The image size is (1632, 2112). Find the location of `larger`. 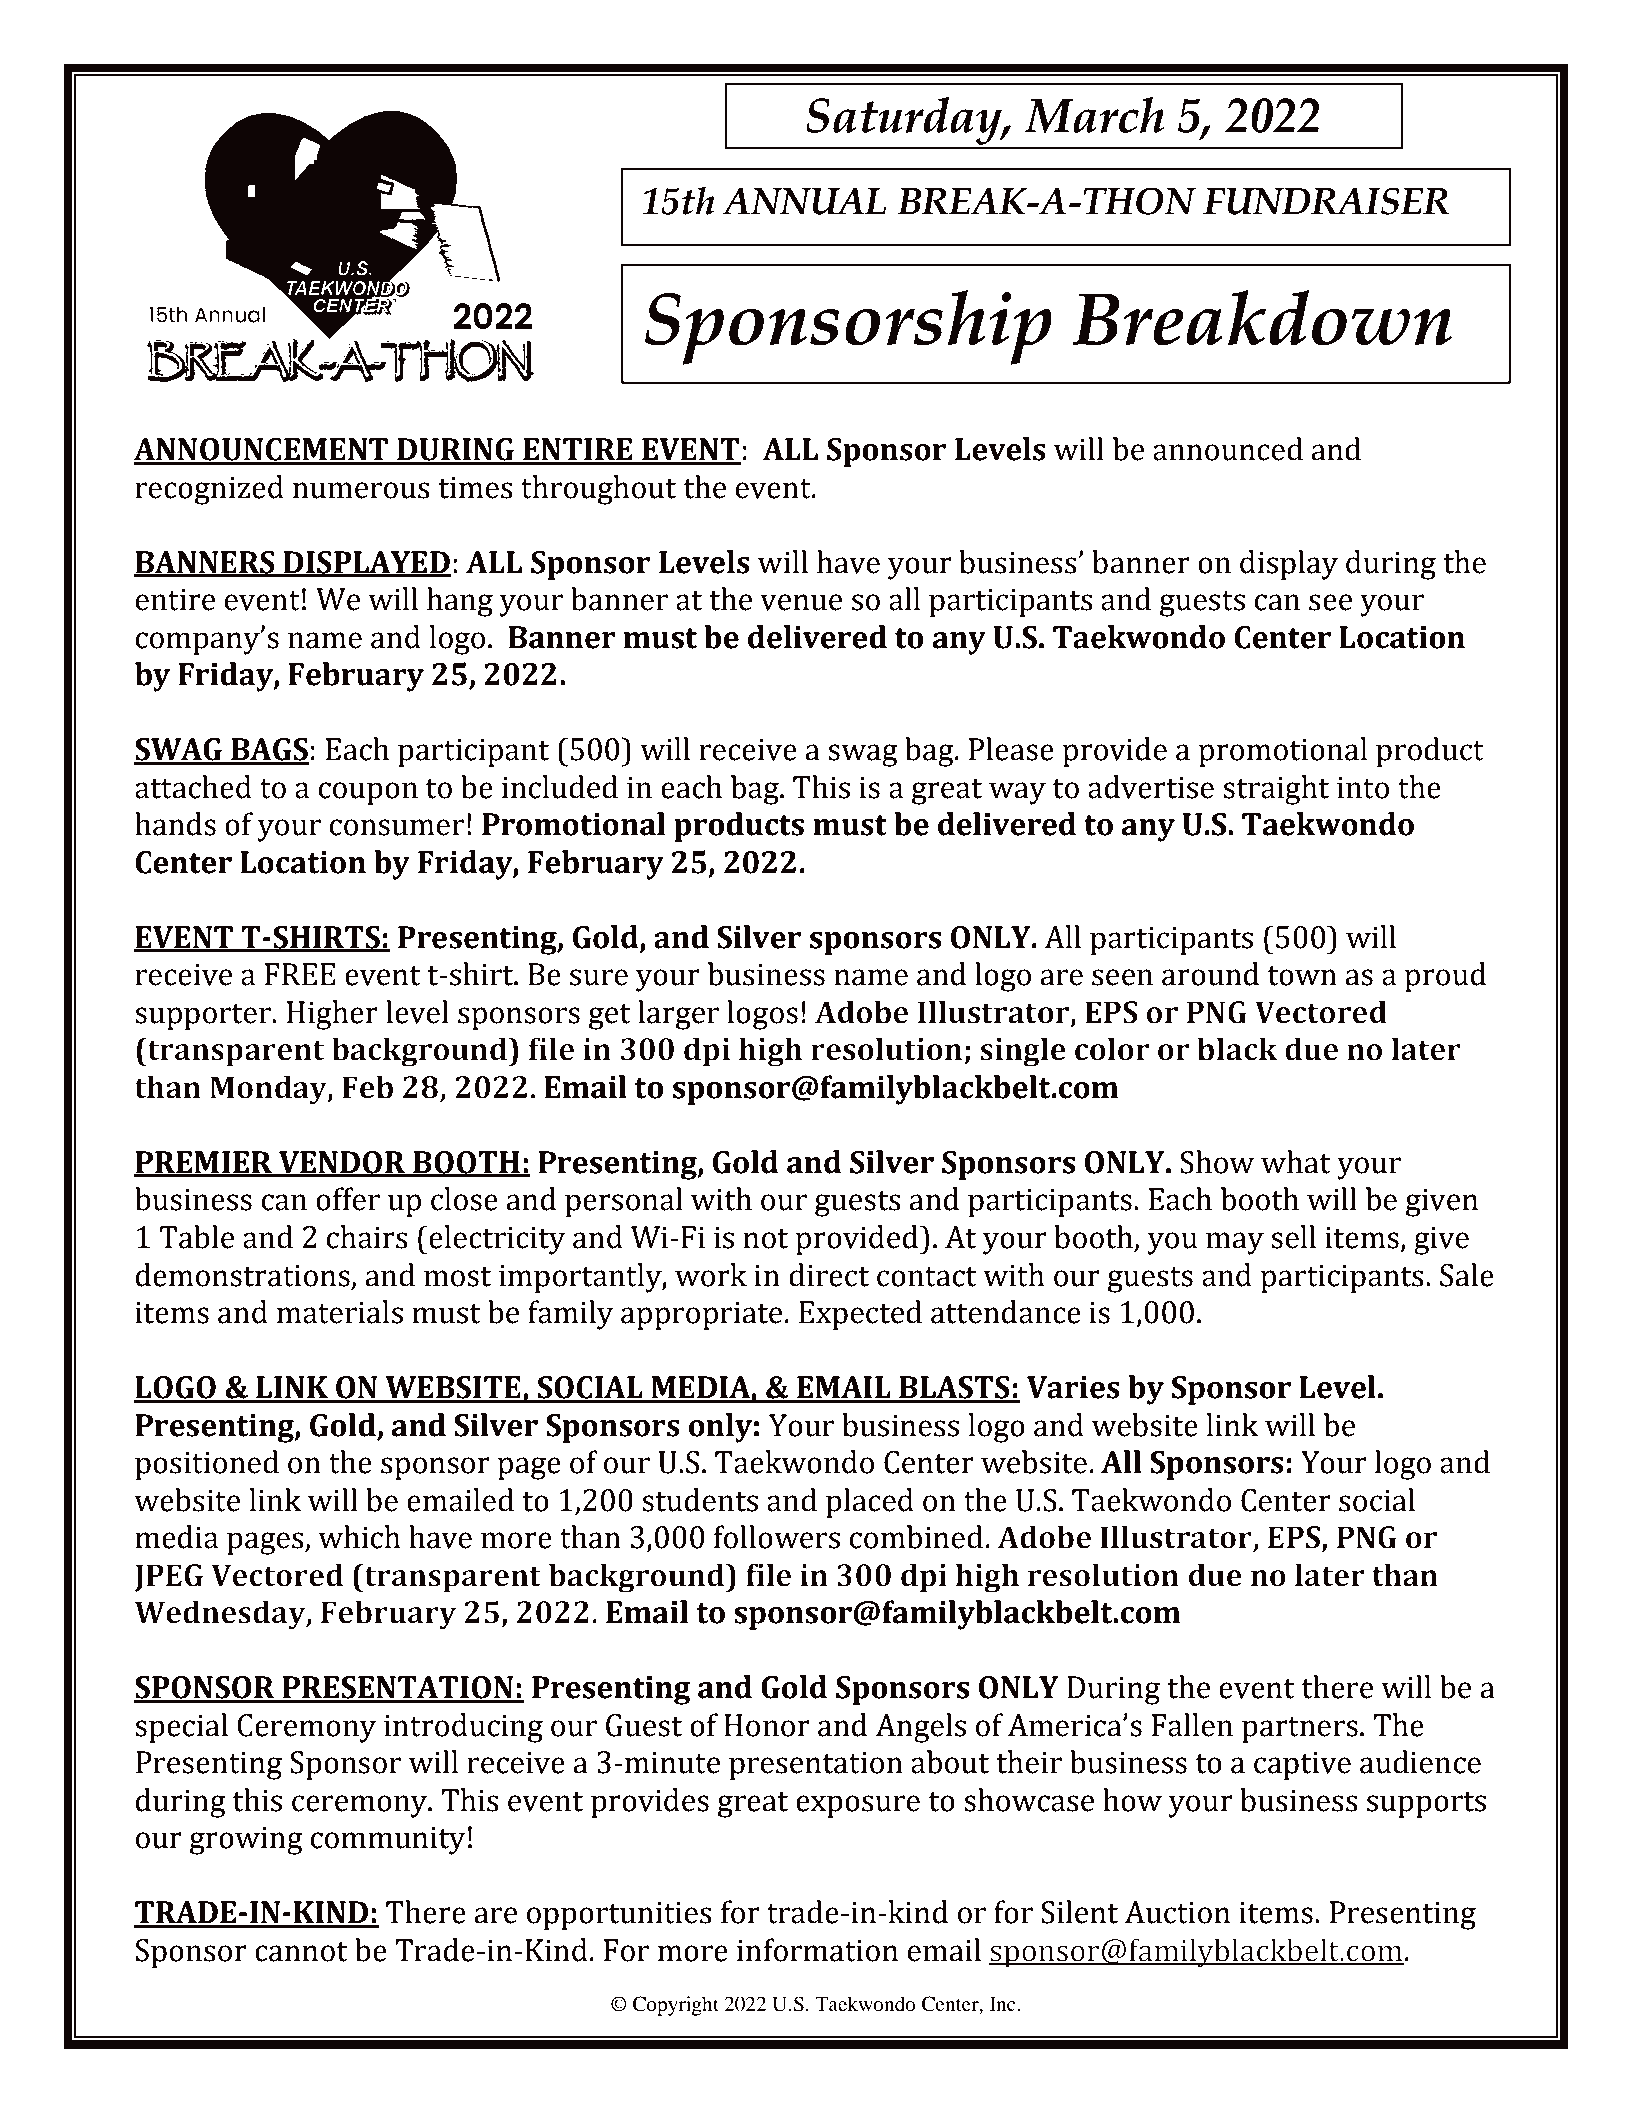

larger is located at coordinates (678, 1015).
